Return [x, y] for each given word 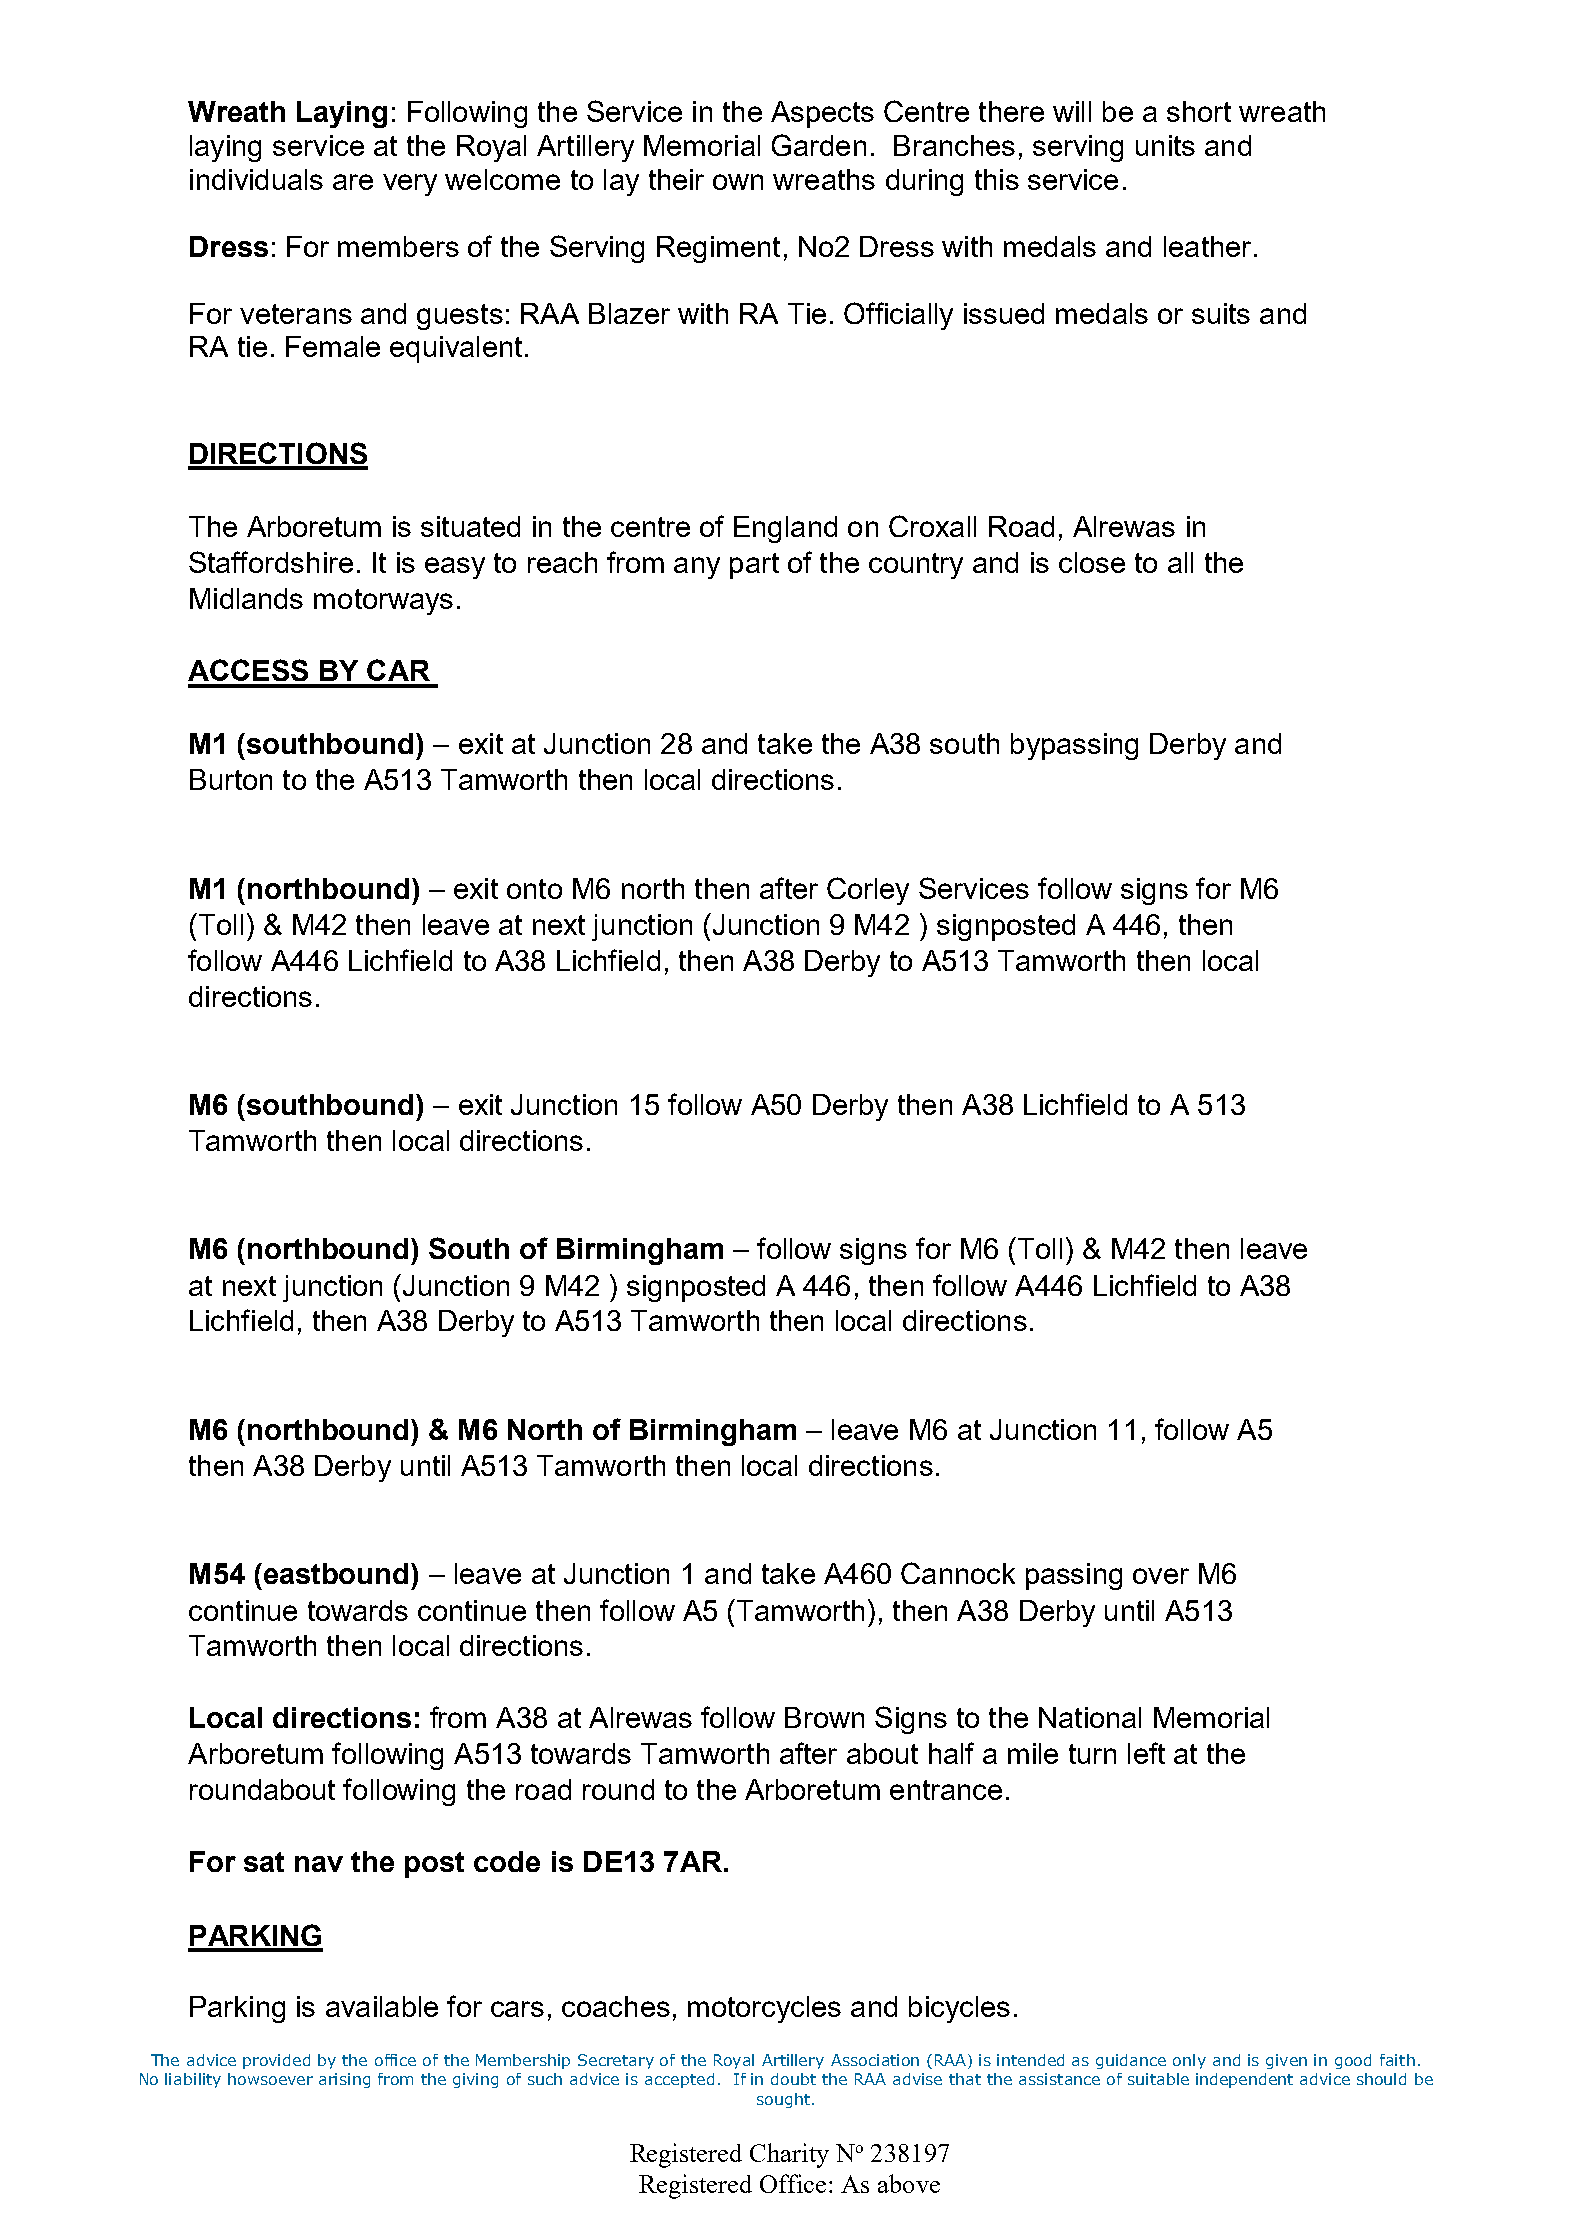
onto [534, 889]
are [353, 182]
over [1161, 1576]
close [1092, 562]
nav [319, 1864]
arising [344, 2080]
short [1199, 111]
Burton [231, 779]
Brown [824, 1717]
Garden [819, 145]
